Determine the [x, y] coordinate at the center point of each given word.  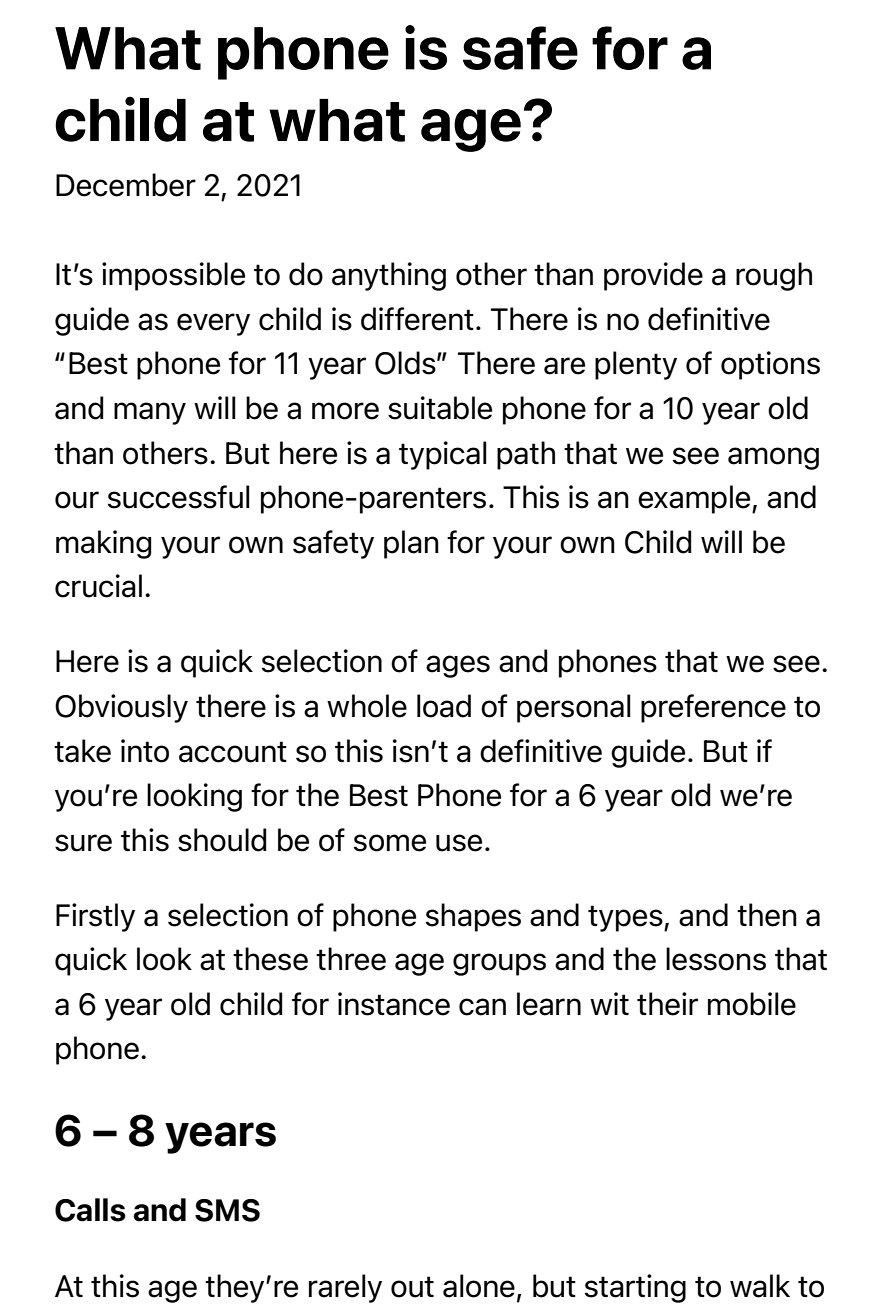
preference [713, 708]
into [145, 751]
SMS [227, 1210]
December [126, 185]
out [412, 1287]
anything [389, 276]
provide [653, 276]
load [444, 706]
